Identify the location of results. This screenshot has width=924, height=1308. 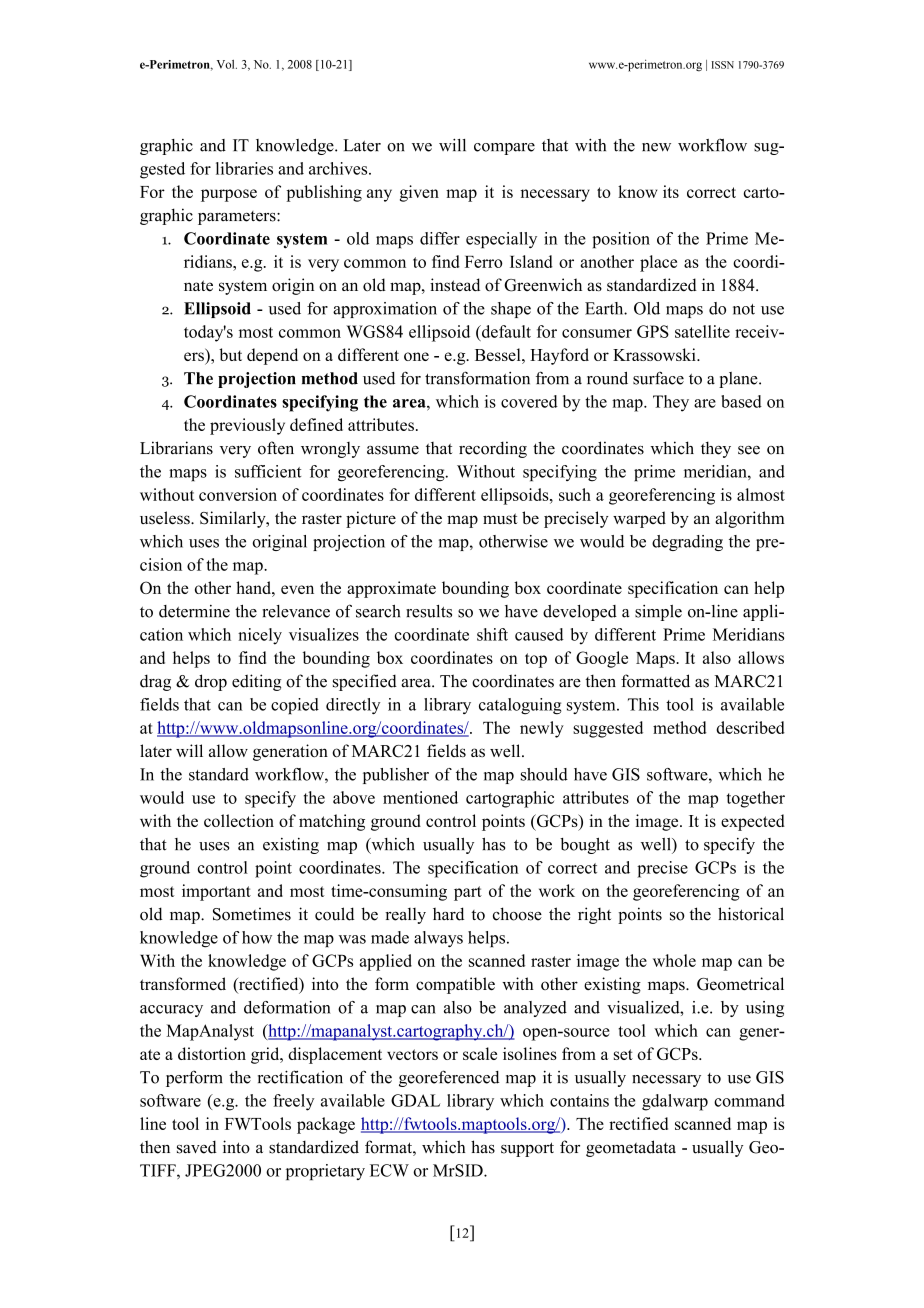
(429, 611).
